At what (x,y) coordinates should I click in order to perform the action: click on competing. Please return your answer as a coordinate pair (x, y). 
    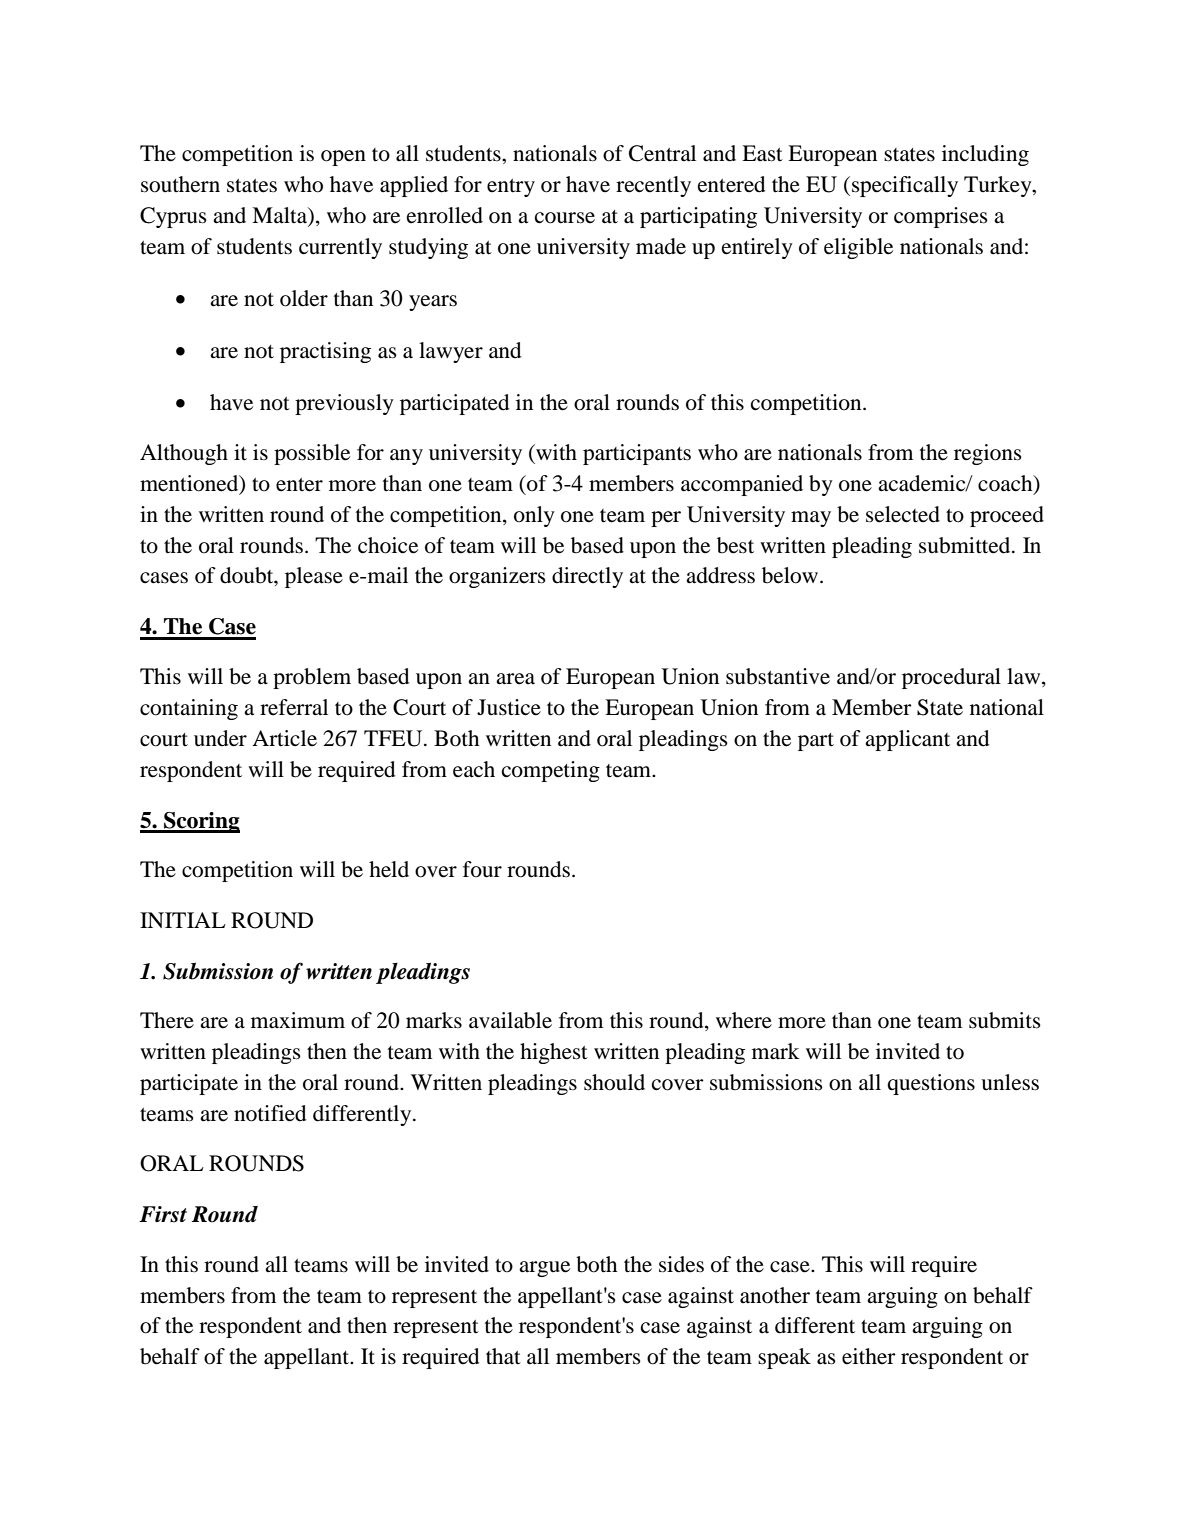
    Looking at the image, I should click on (551, 771).
